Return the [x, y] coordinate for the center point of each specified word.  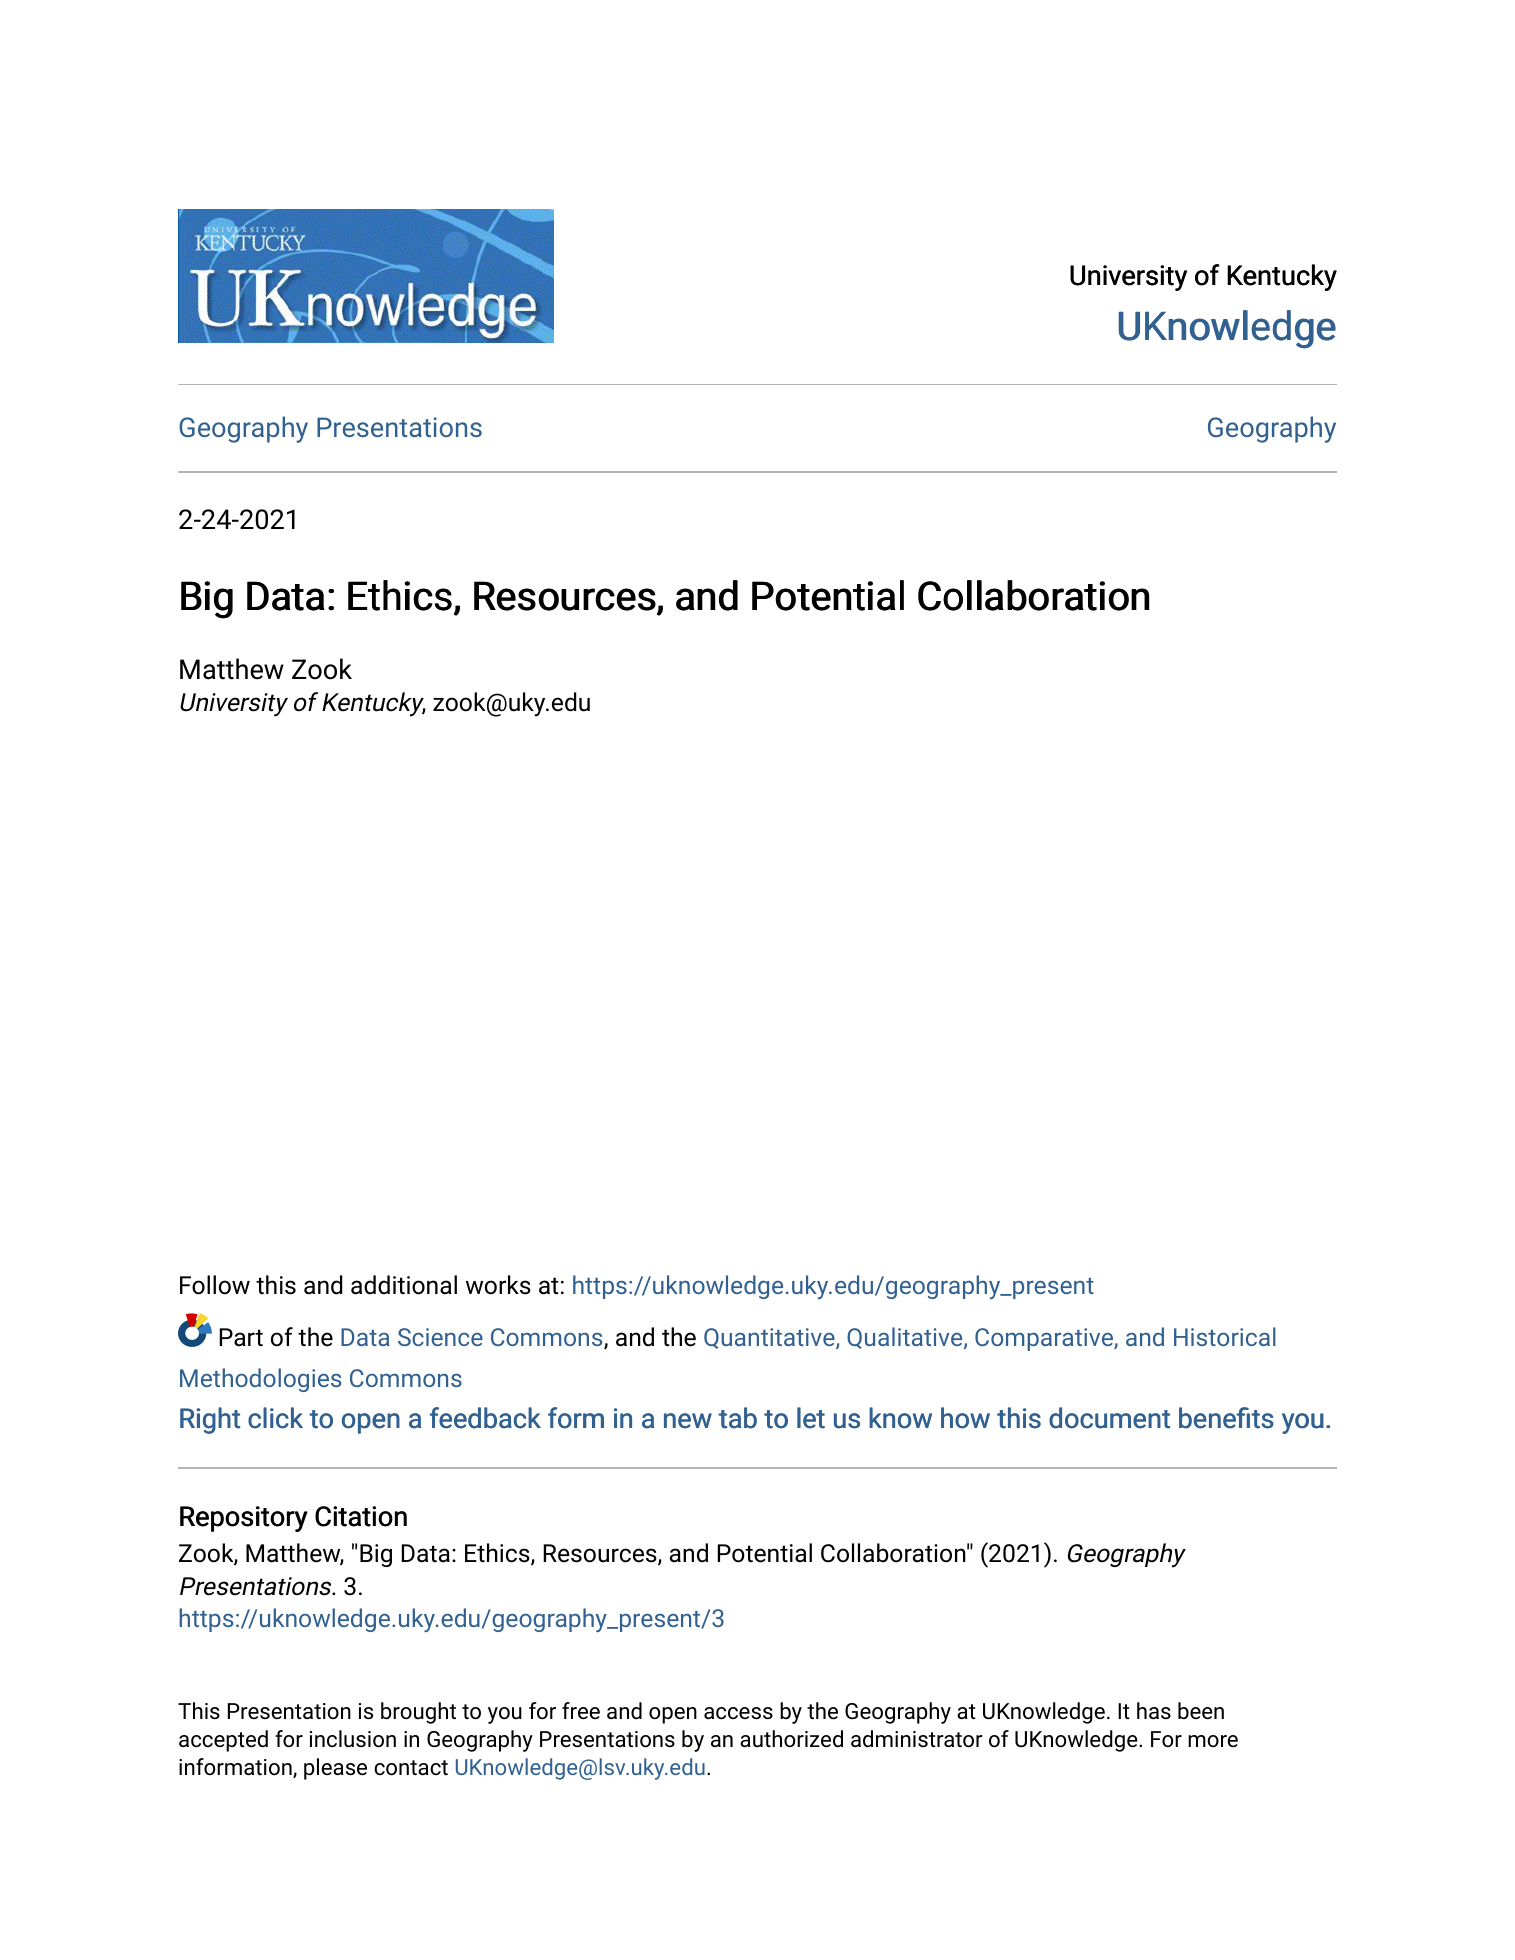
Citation [361, 1516]
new [688, 1421]
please [335, 1769]
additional [404, 1285]
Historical [1225, 1336]
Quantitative [770, 1338]
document [1109, 1418]
